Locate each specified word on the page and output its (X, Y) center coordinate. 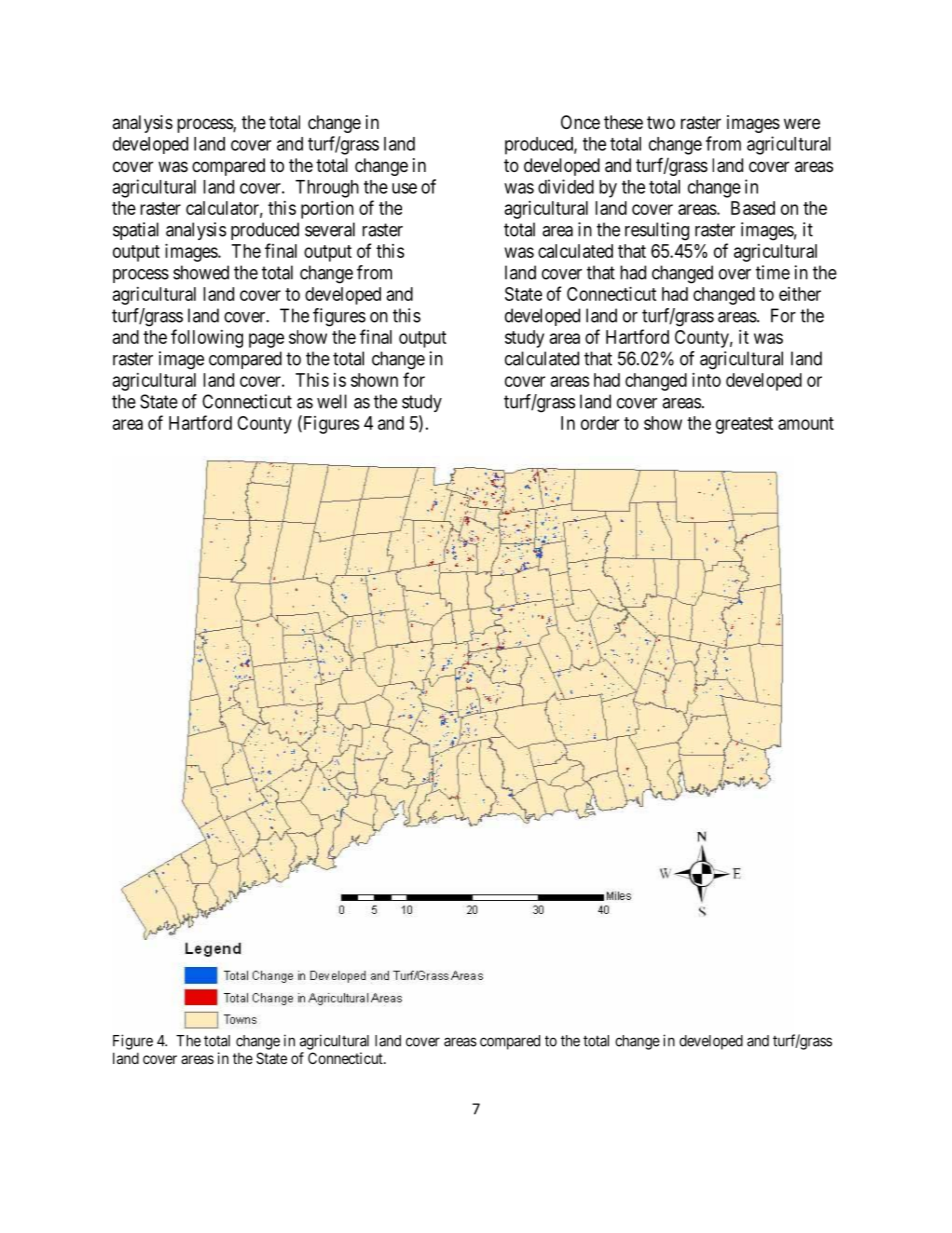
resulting (657, 231)
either (800, 294)
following (207, 338)
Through (327, 189)
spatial (136, 231)
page (266, 340)
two (661, 122)
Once (580, 122)
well (332, 401)
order (600, 423)
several (330, 229)
